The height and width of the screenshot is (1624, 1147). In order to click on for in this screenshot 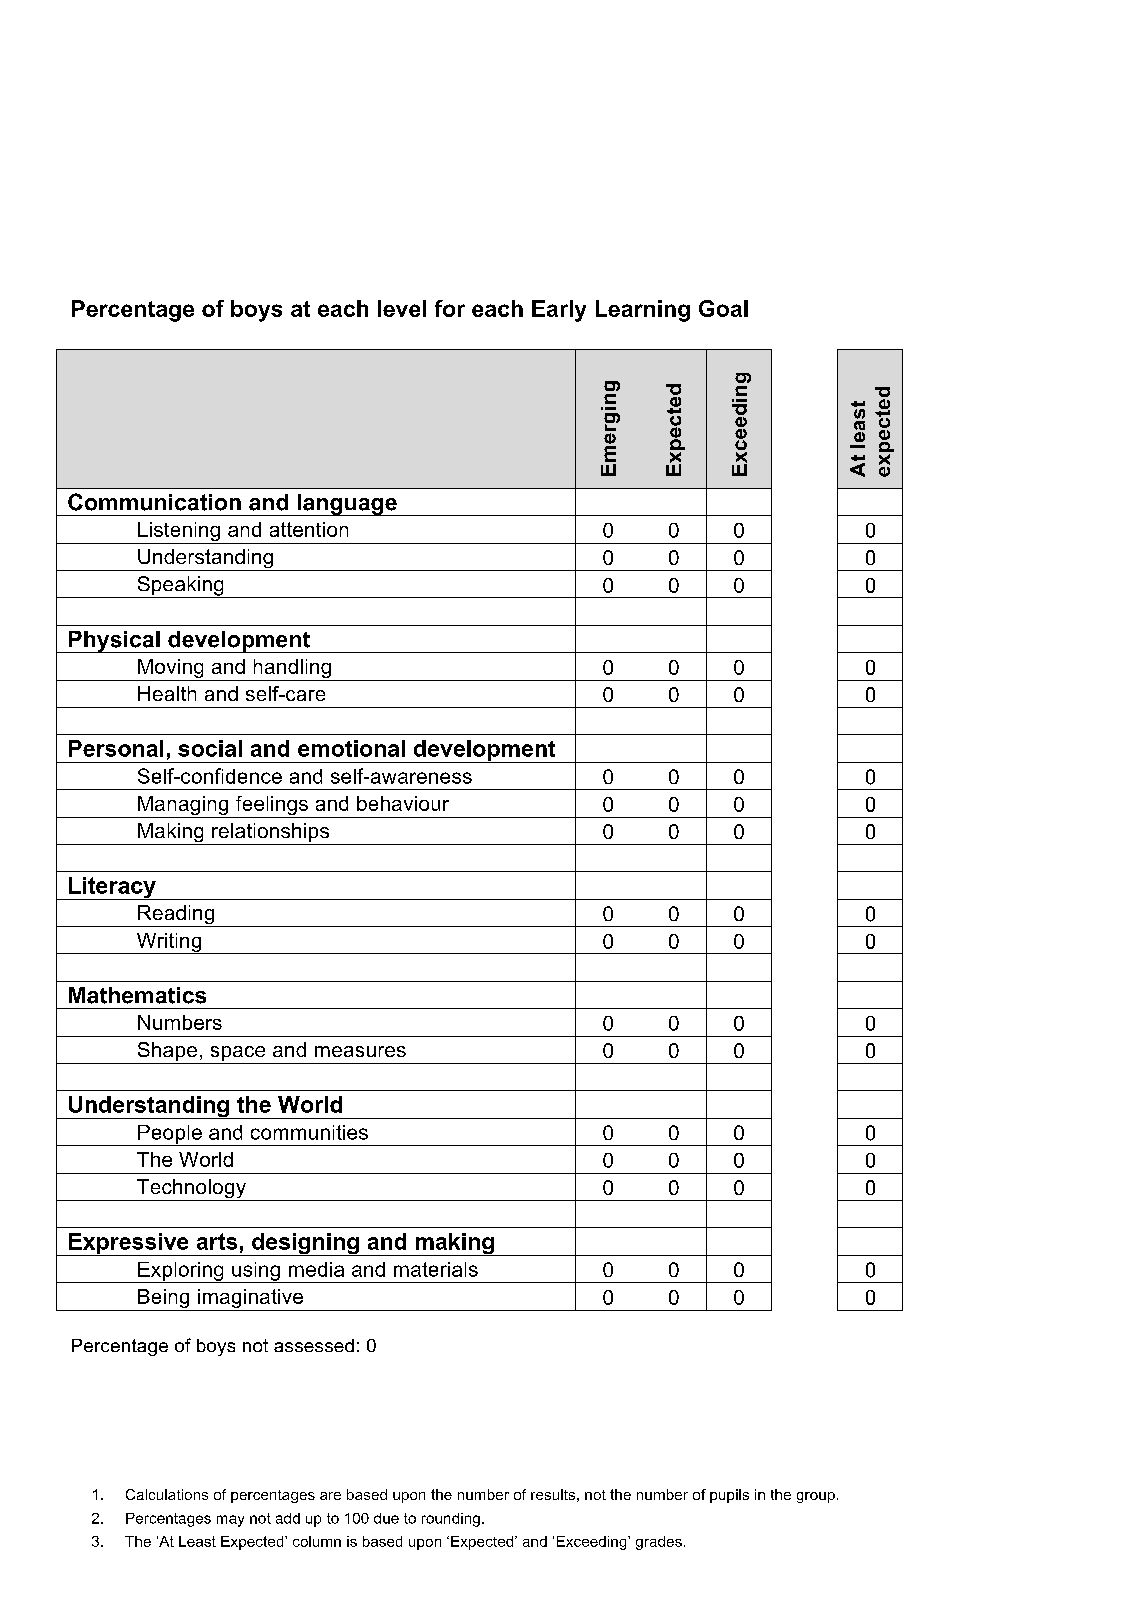, I will do `click(450, 308)`.
